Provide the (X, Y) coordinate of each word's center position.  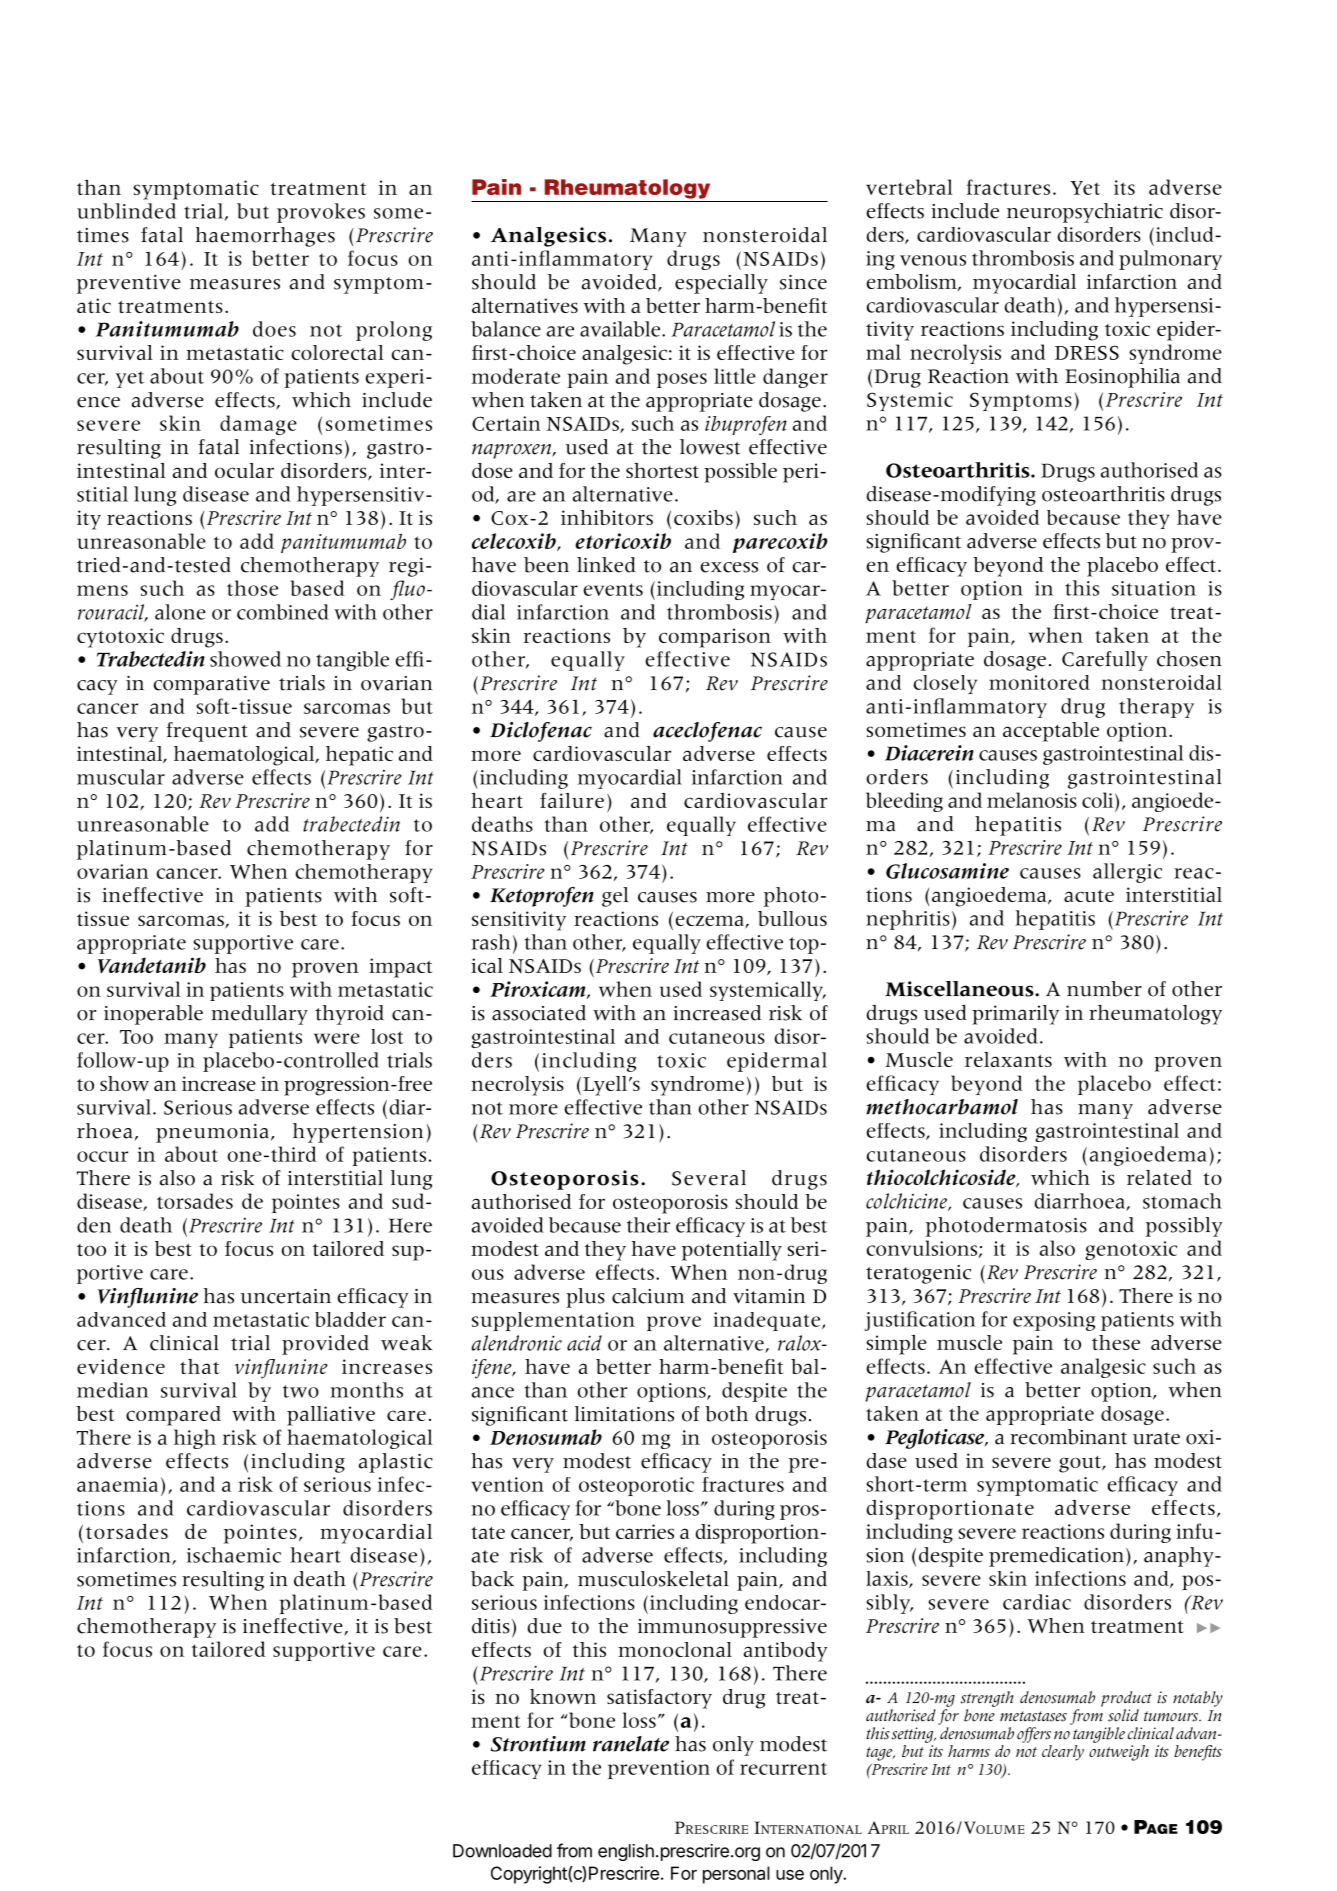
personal (736, 1875)
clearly (1063, 1753)
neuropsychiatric (1085, 213)
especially (721, 284)
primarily (1015, 1015)
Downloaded (502, 1851)
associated (539, 1013)
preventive (129, 284)
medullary (259, 1015)
